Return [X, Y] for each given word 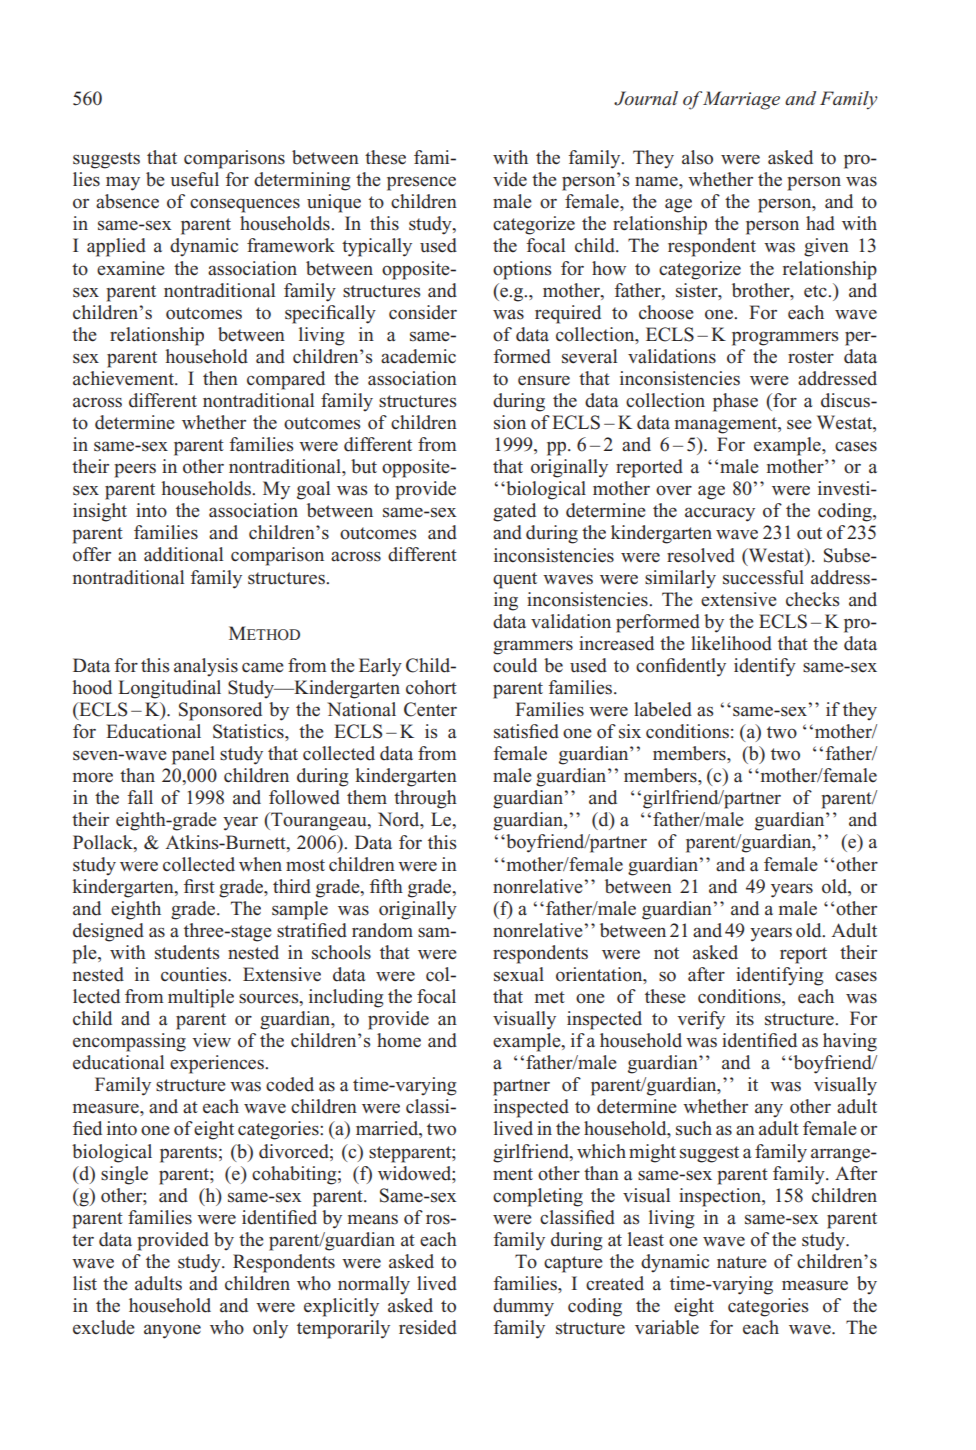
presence [421, 183]
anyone [172, 1331]
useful [194, 179]
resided [428, 1327]
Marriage [740, 100]
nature [742, 1262]
